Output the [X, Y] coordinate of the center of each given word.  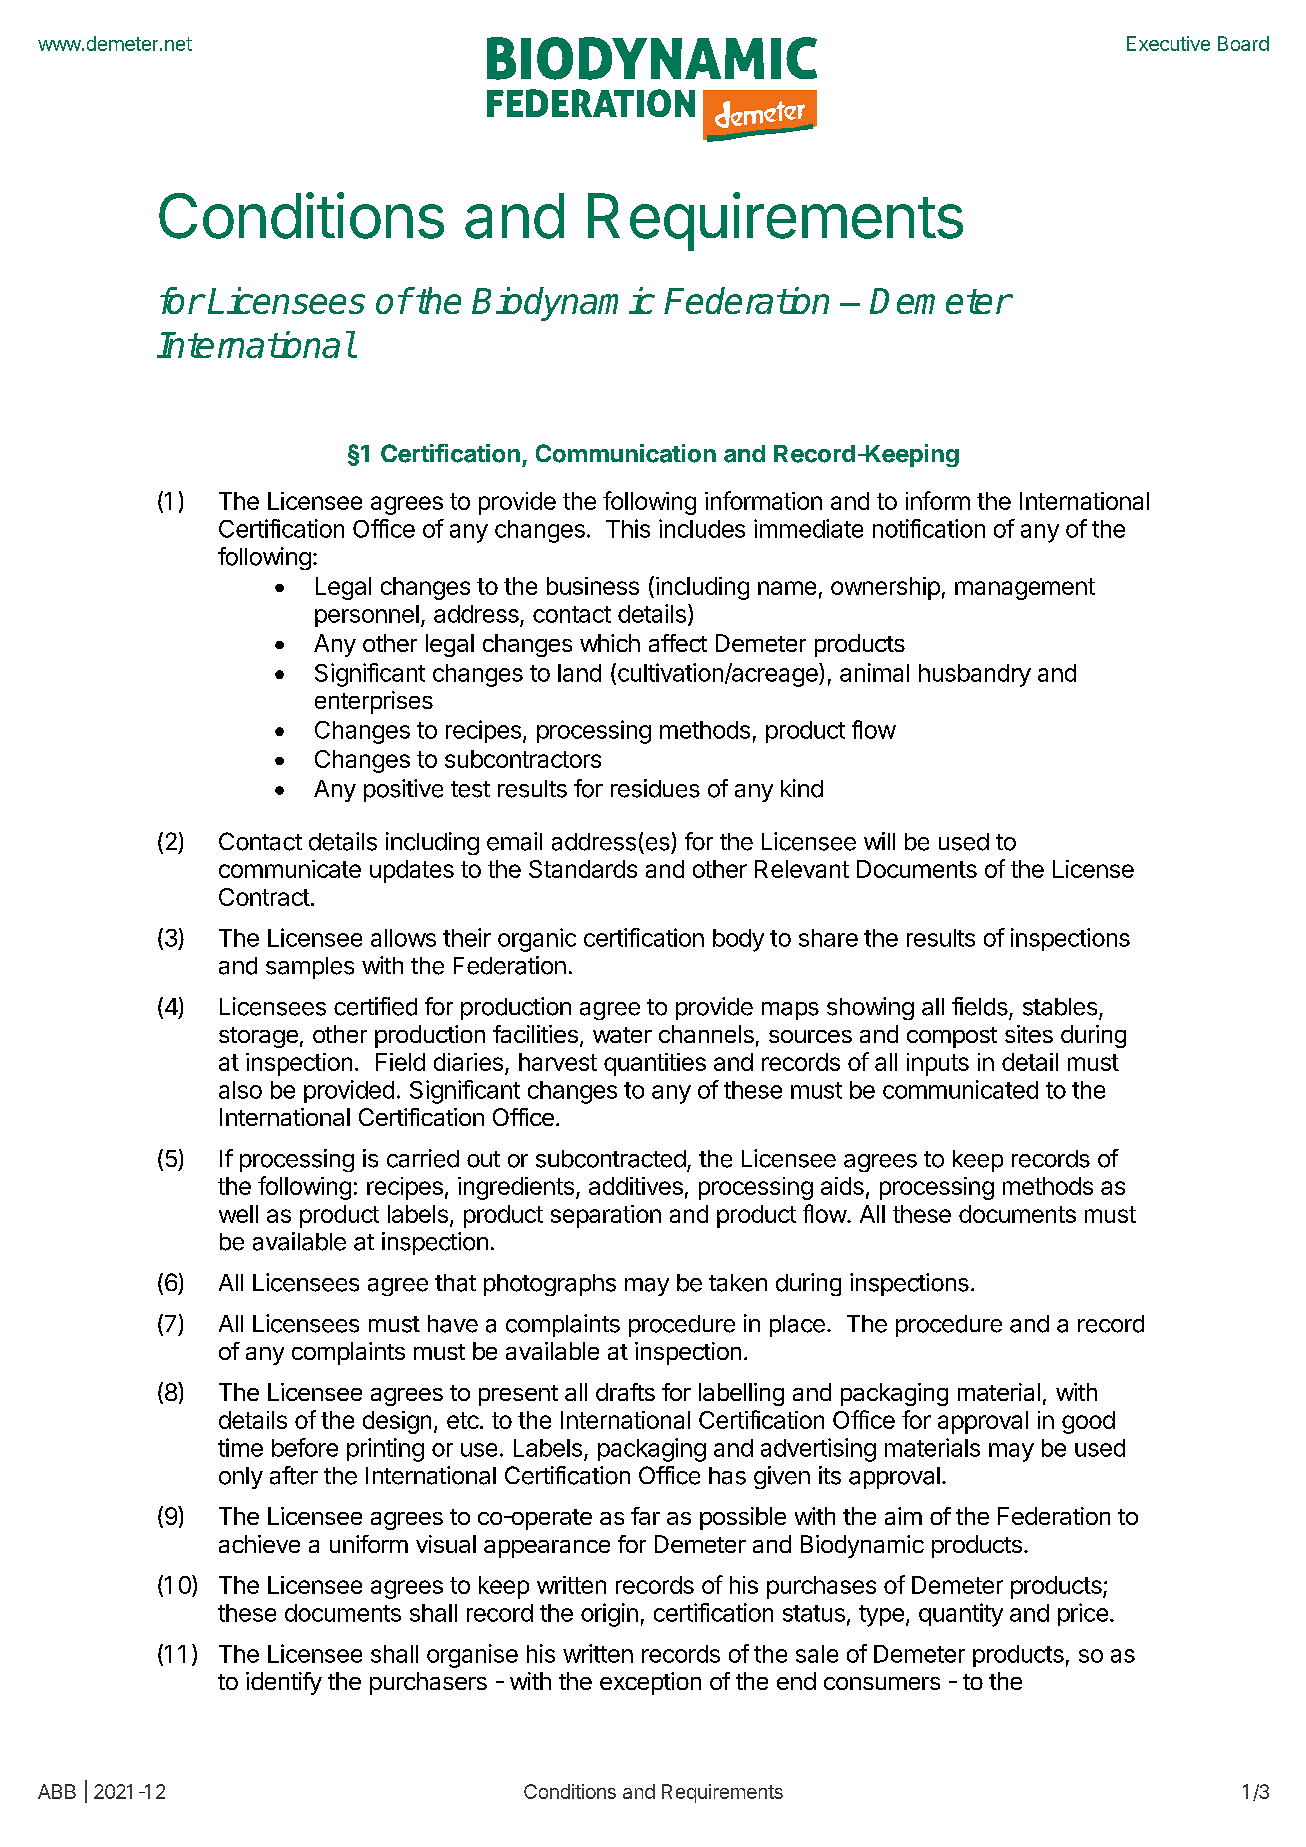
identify [284, 1683]
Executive [1168, 43]
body [738, 940]
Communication [626, 453]
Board [1243, 43]
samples [310, 968]
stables [1060, 1007]
